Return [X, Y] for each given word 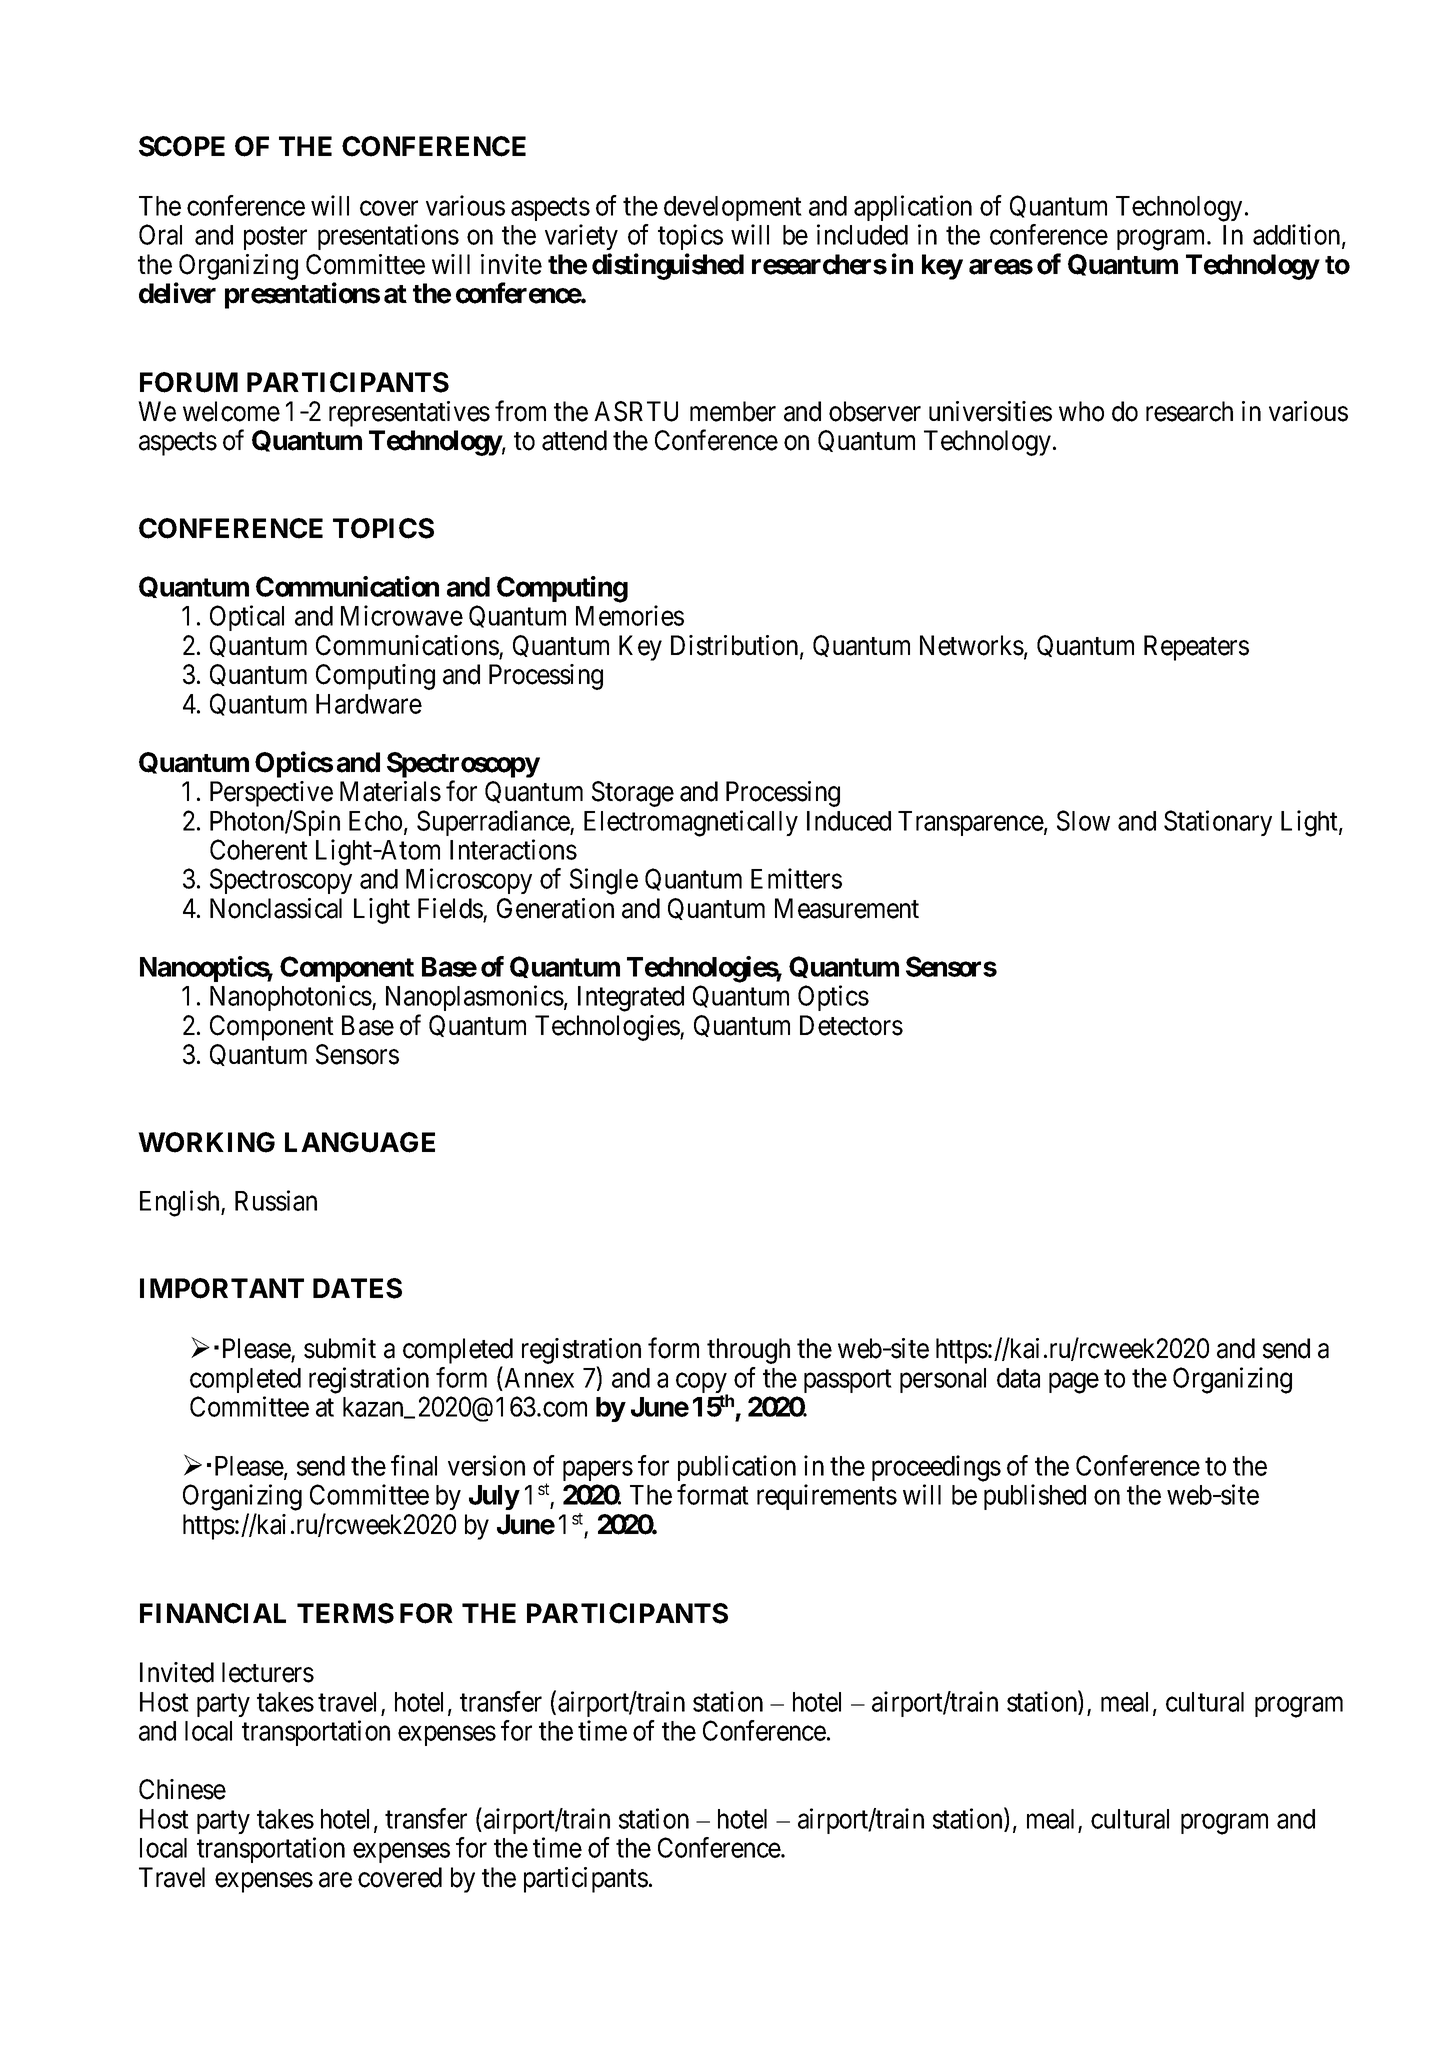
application [913, 208]
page [1074, 1383]
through [748, 1351]
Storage [633, 794]
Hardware [369, 704]
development [733, 208]
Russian [276, 1200]
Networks [972, 645]
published [1035, 1497]
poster [275, 238]
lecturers [268, 1672]
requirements [827, 1497]
